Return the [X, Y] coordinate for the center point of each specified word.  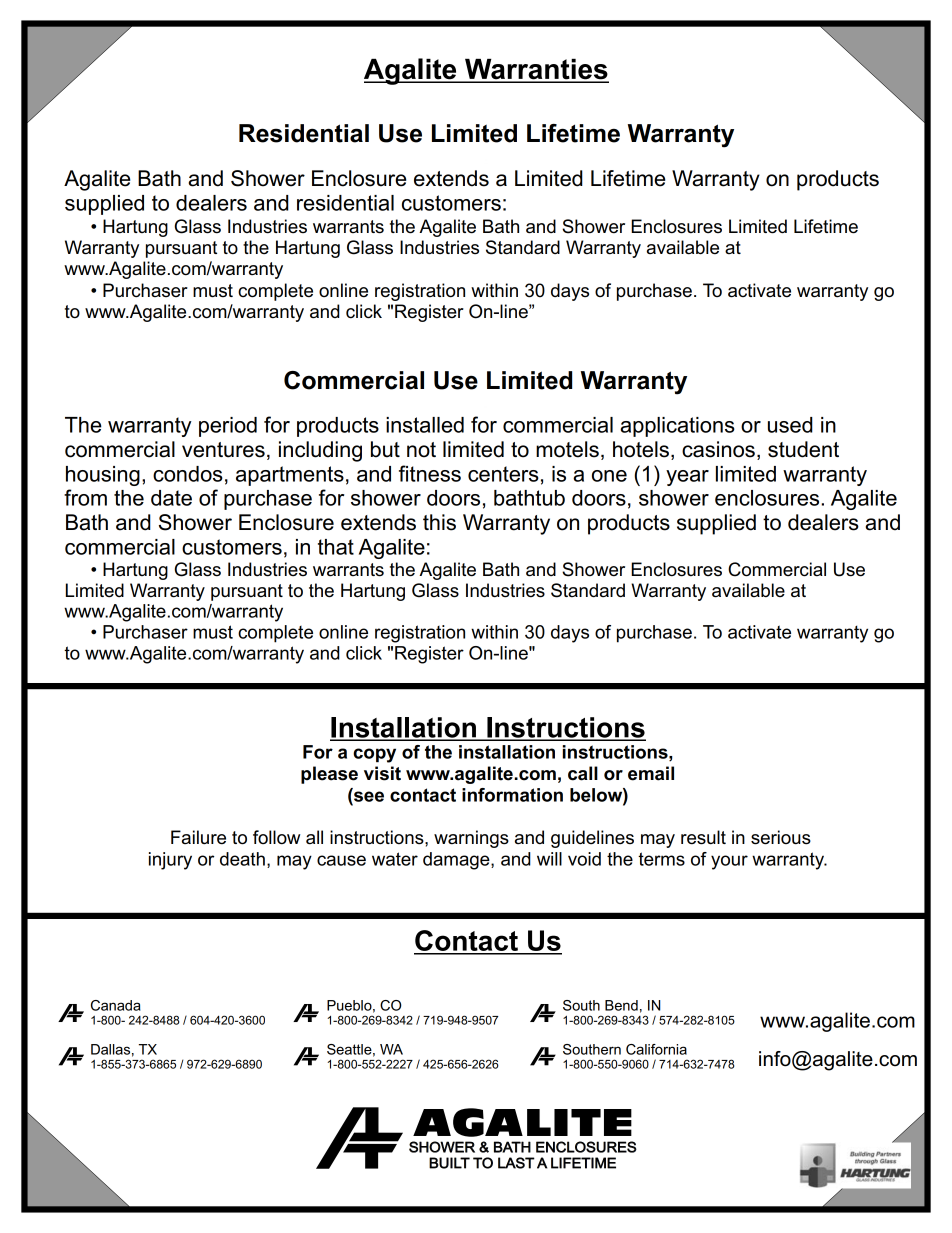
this [439, 522]
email [651, 773]
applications [677, 427]
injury [170, 861]
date [171, 498]
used [790, 425]
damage [457, 861]
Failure [198, 837]
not [421, 450]
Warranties [536, 70]
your [729, 862]
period [228, 427]
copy [374, 755]
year [687, 478]
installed [425, 425]
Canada [116, 1005]
